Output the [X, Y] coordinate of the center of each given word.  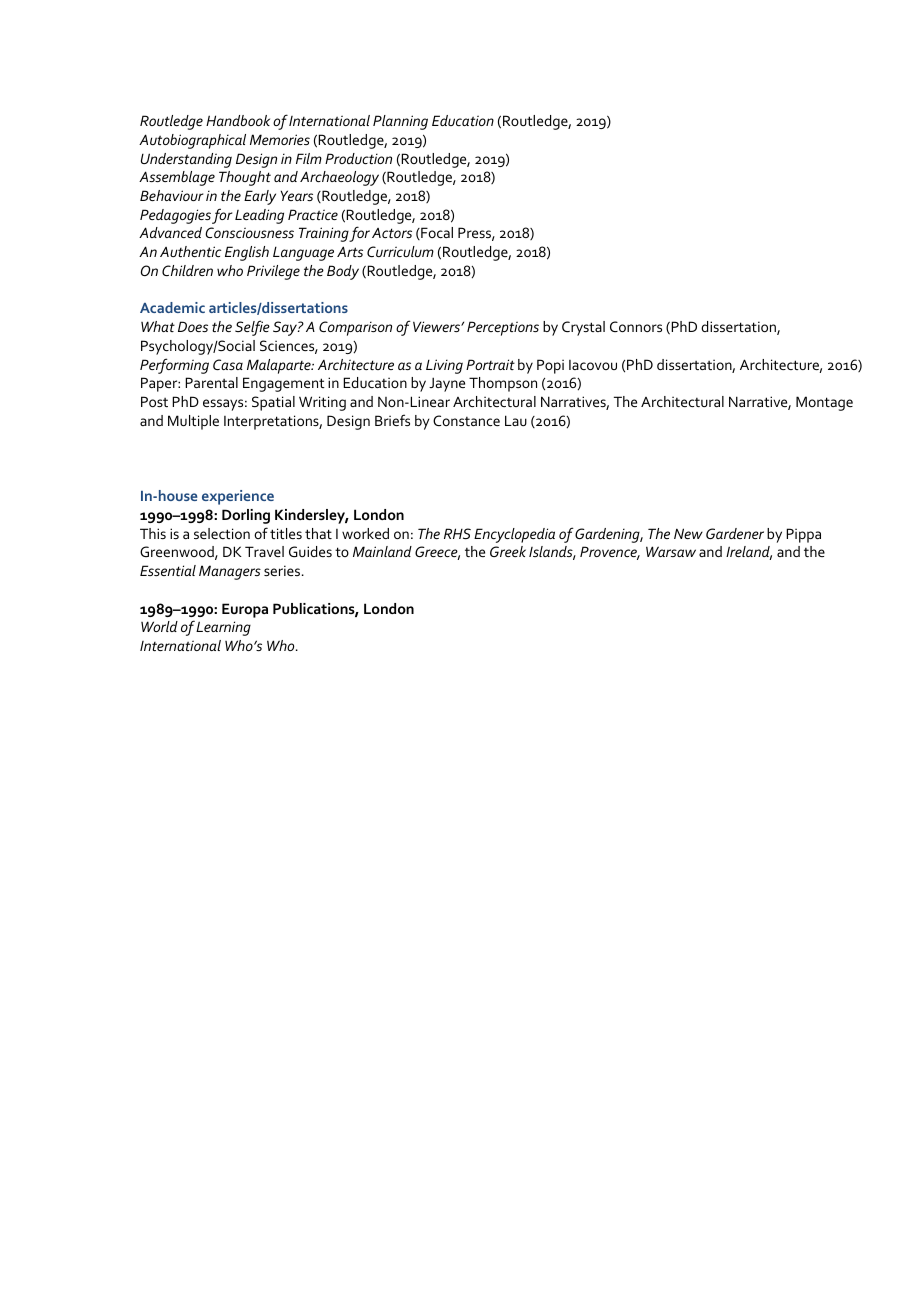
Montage [824, 403]
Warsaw [671, 551]
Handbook [238, 120]
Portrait [490, 364]
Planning [400, 122]
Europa [245, 610]
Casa [228, 364]
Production [358, 158]
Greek [508, 551]
